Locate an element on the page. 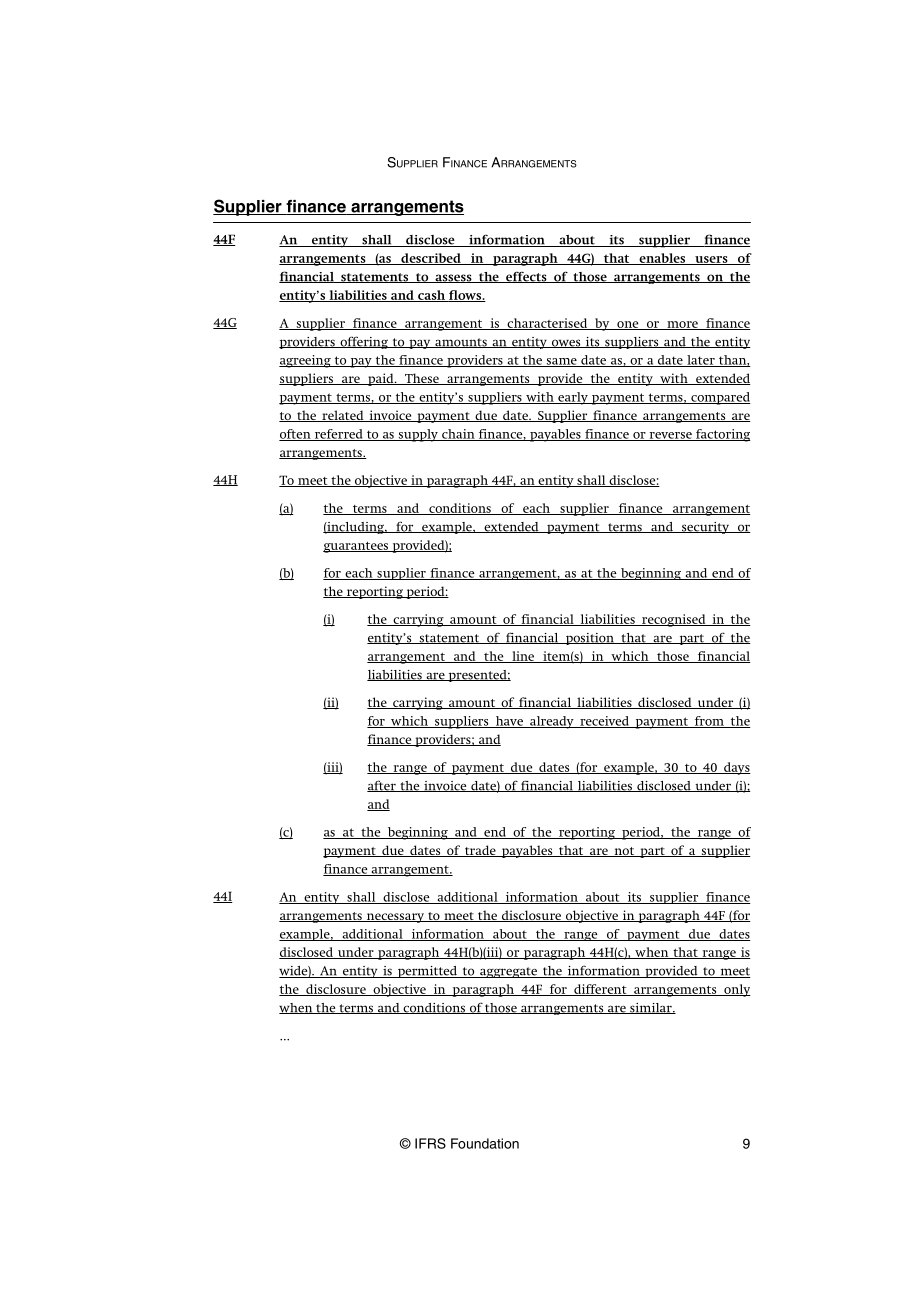 This document has width=924, height=1308. guarantees is located at coordinates (357, 547).
